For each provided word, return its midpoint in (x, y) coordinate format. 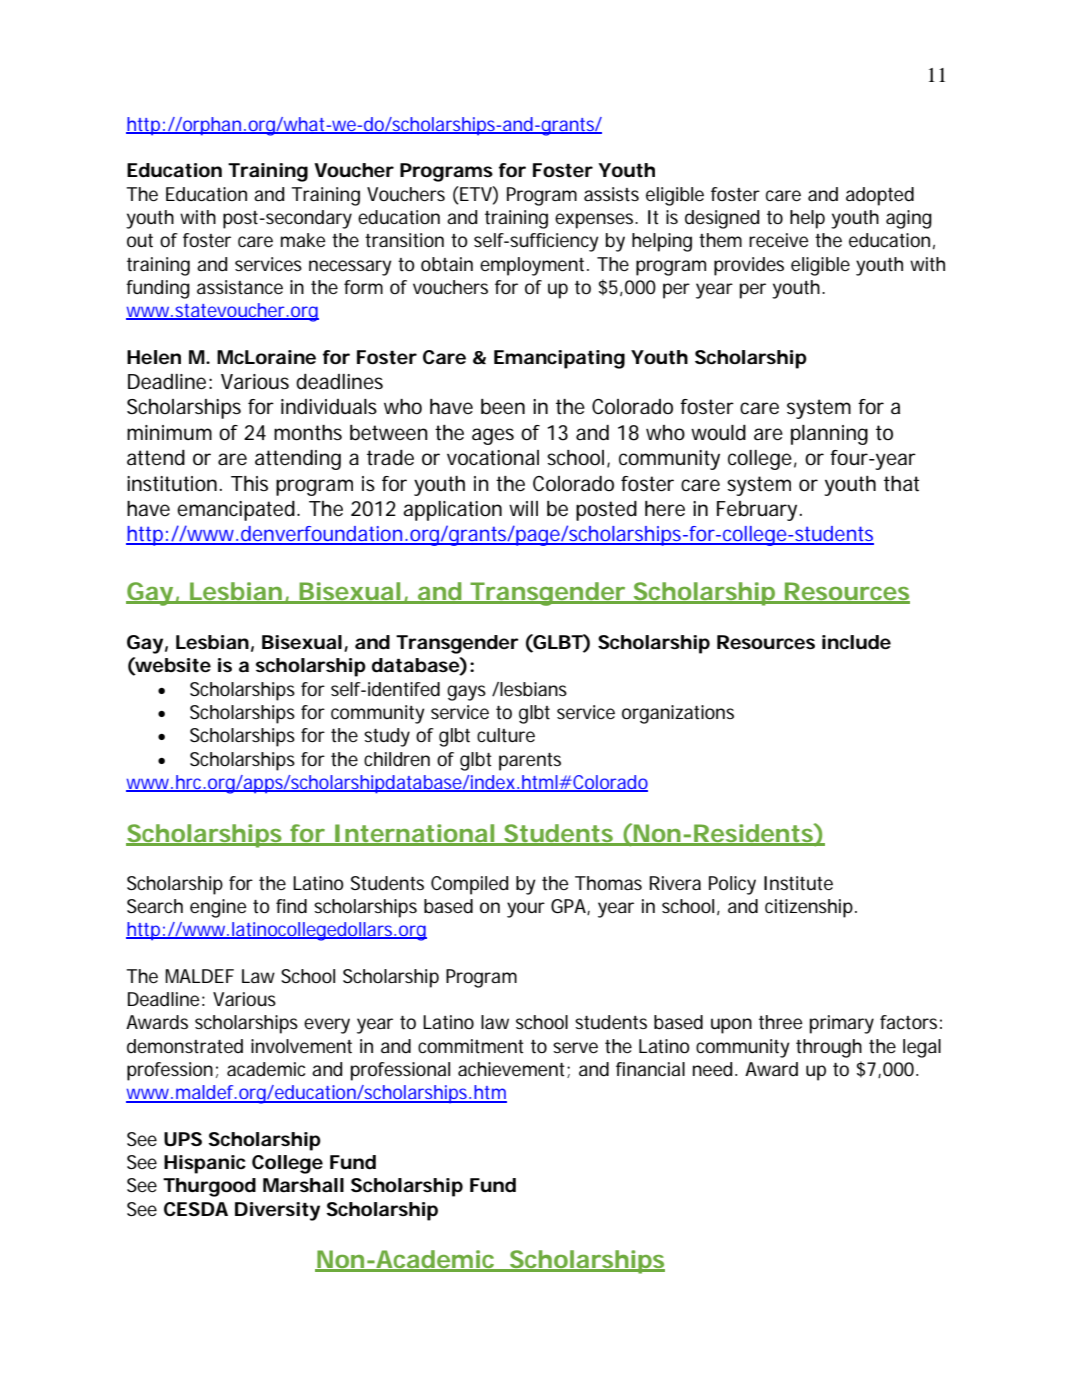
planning (829, 435)
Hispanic (205, 1164)
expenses (596, 221)
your (526, 910)
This (249, 483)
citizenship (809, 908)
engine (218, 908)
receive (779, 240)
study (387, 737)
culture (506, 735)
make (303, 240)
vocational (493, 458)
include (856, 642)
